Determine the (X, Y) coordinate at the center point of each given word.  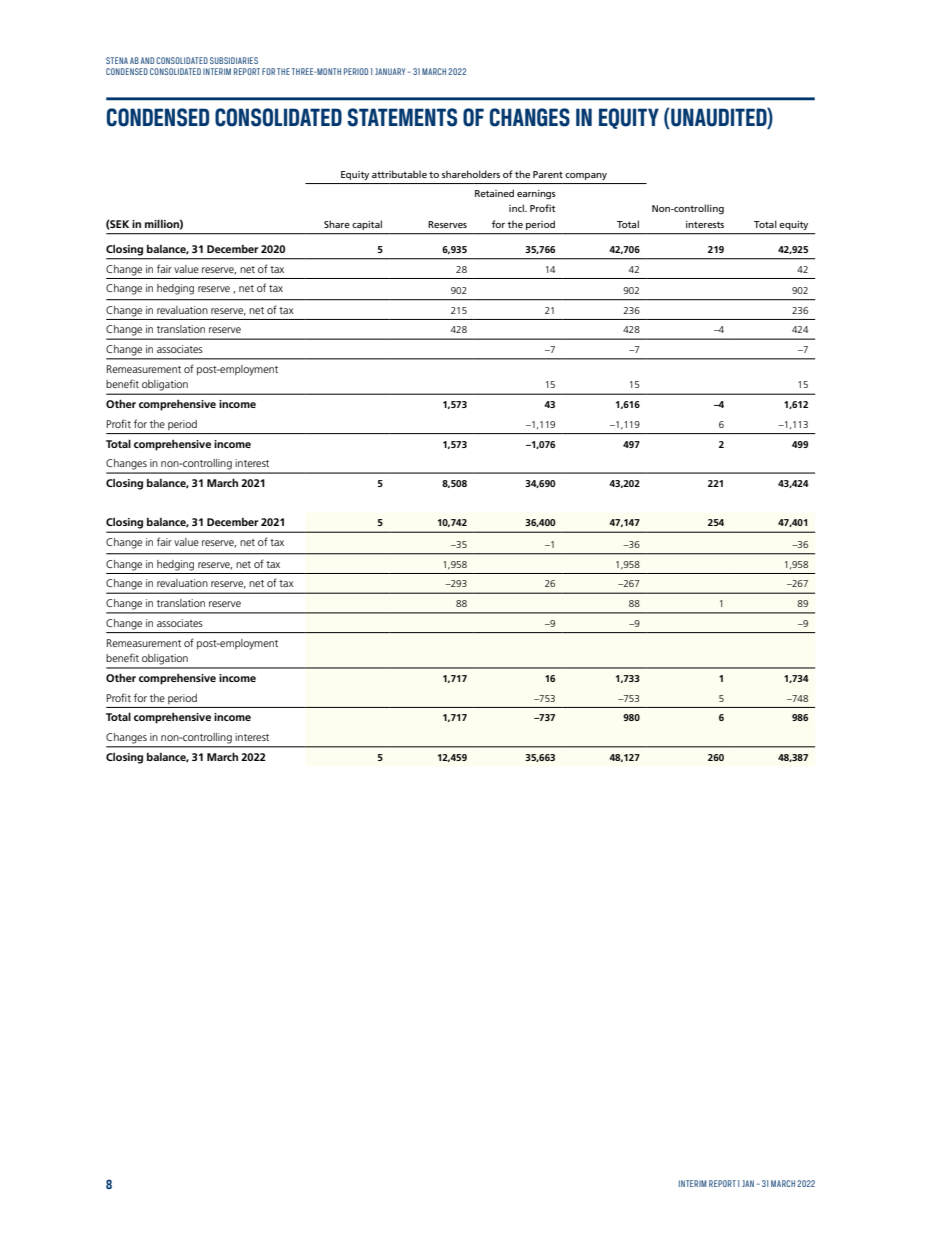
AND (147, 60)
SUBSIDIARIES (234, 60)
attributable (399, 174)
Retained (494, 193)
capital (367, 225)
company (586, 176)
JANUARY (390, 71)
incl (517, 208)
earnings (536, 194)
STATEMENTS (402, 117)
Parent (548, 174)
